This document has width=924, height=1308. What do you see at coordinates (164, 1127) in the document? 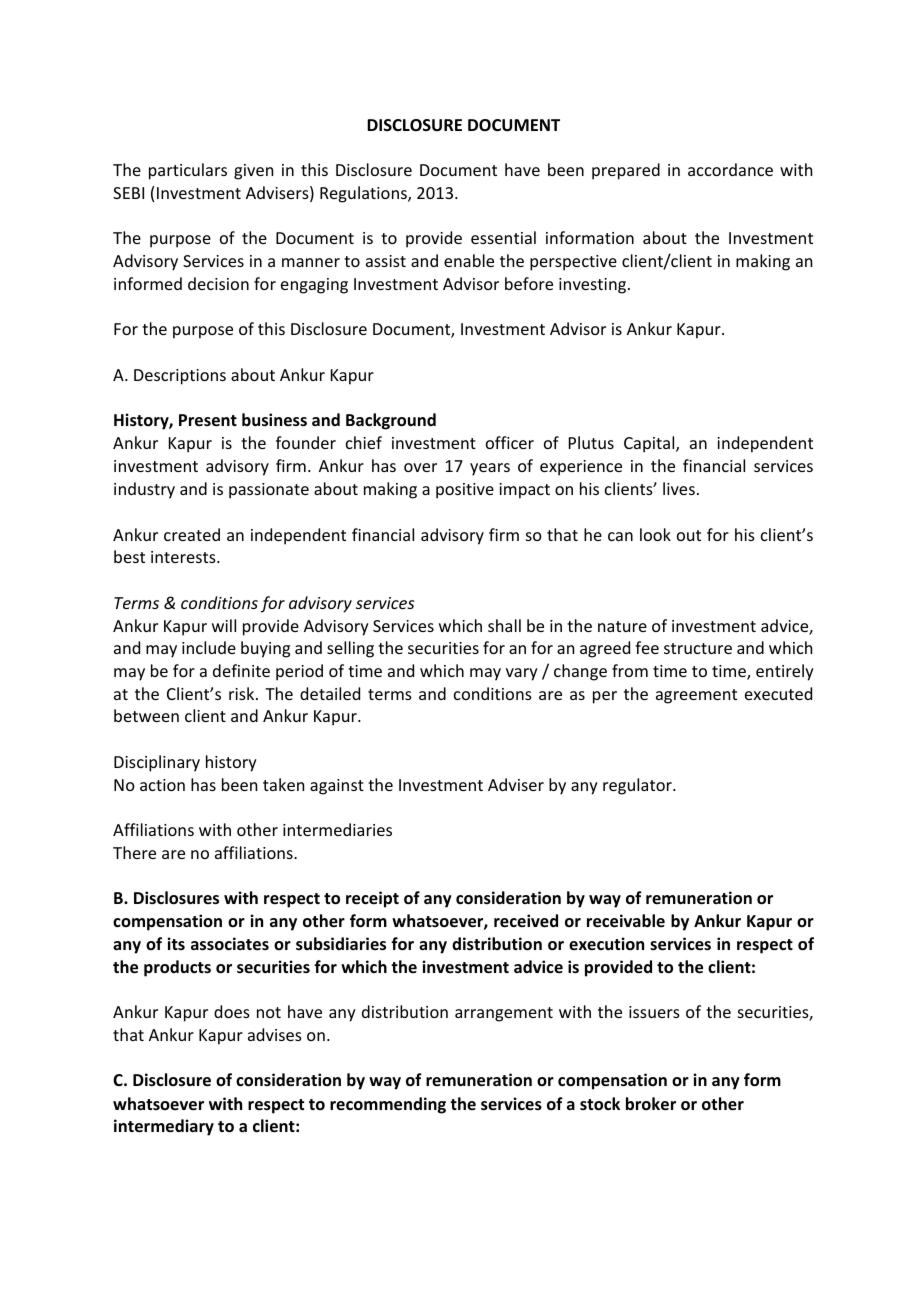
I see `intermediary` at bounding box center [164, 1127].
